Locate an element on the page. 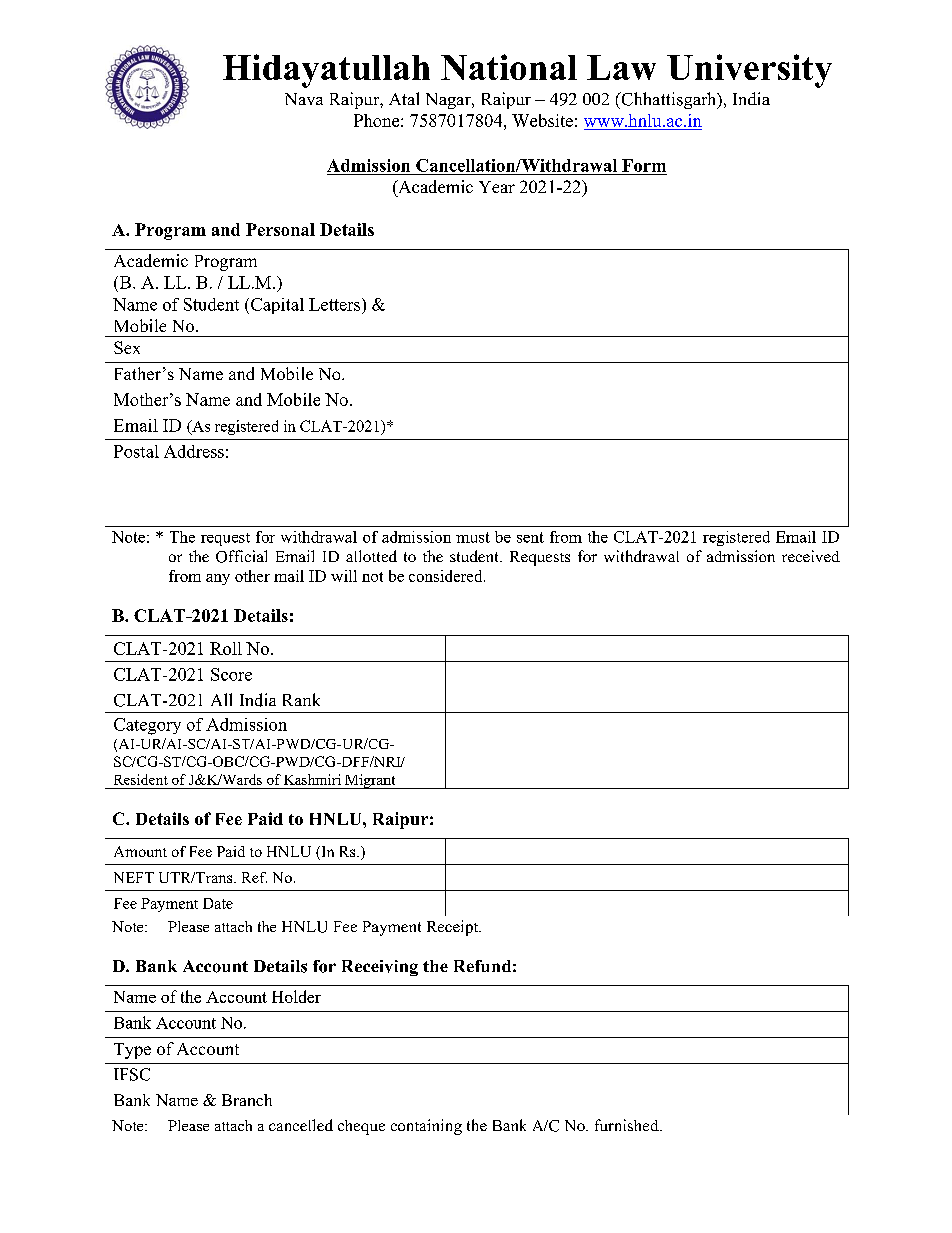 The width and height of the image is (952, 1233). Branch is located at coordinates (247, 1100).
